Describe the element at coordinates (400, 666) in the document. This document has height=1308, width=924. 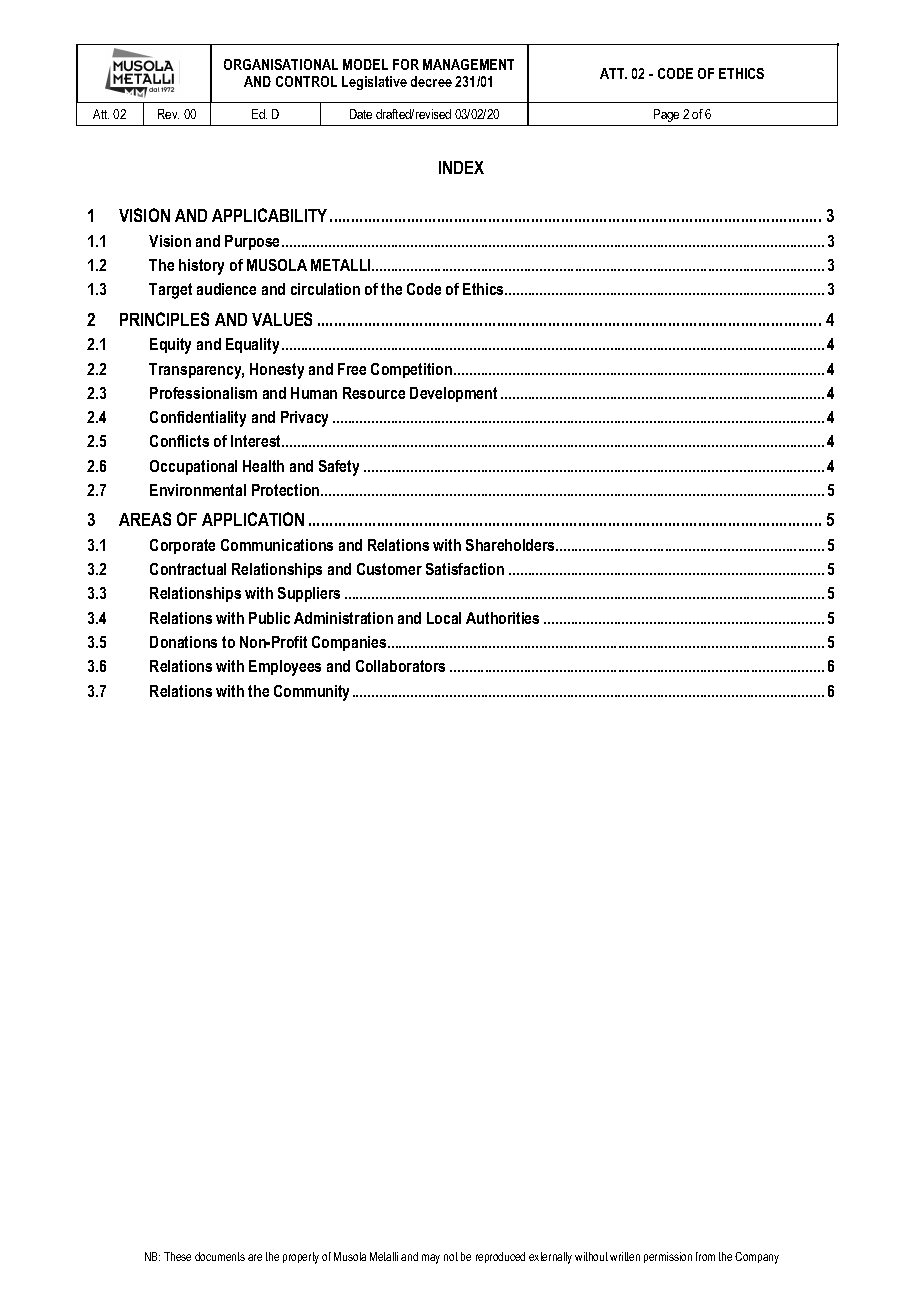
I see `Collaborators` at that location.
